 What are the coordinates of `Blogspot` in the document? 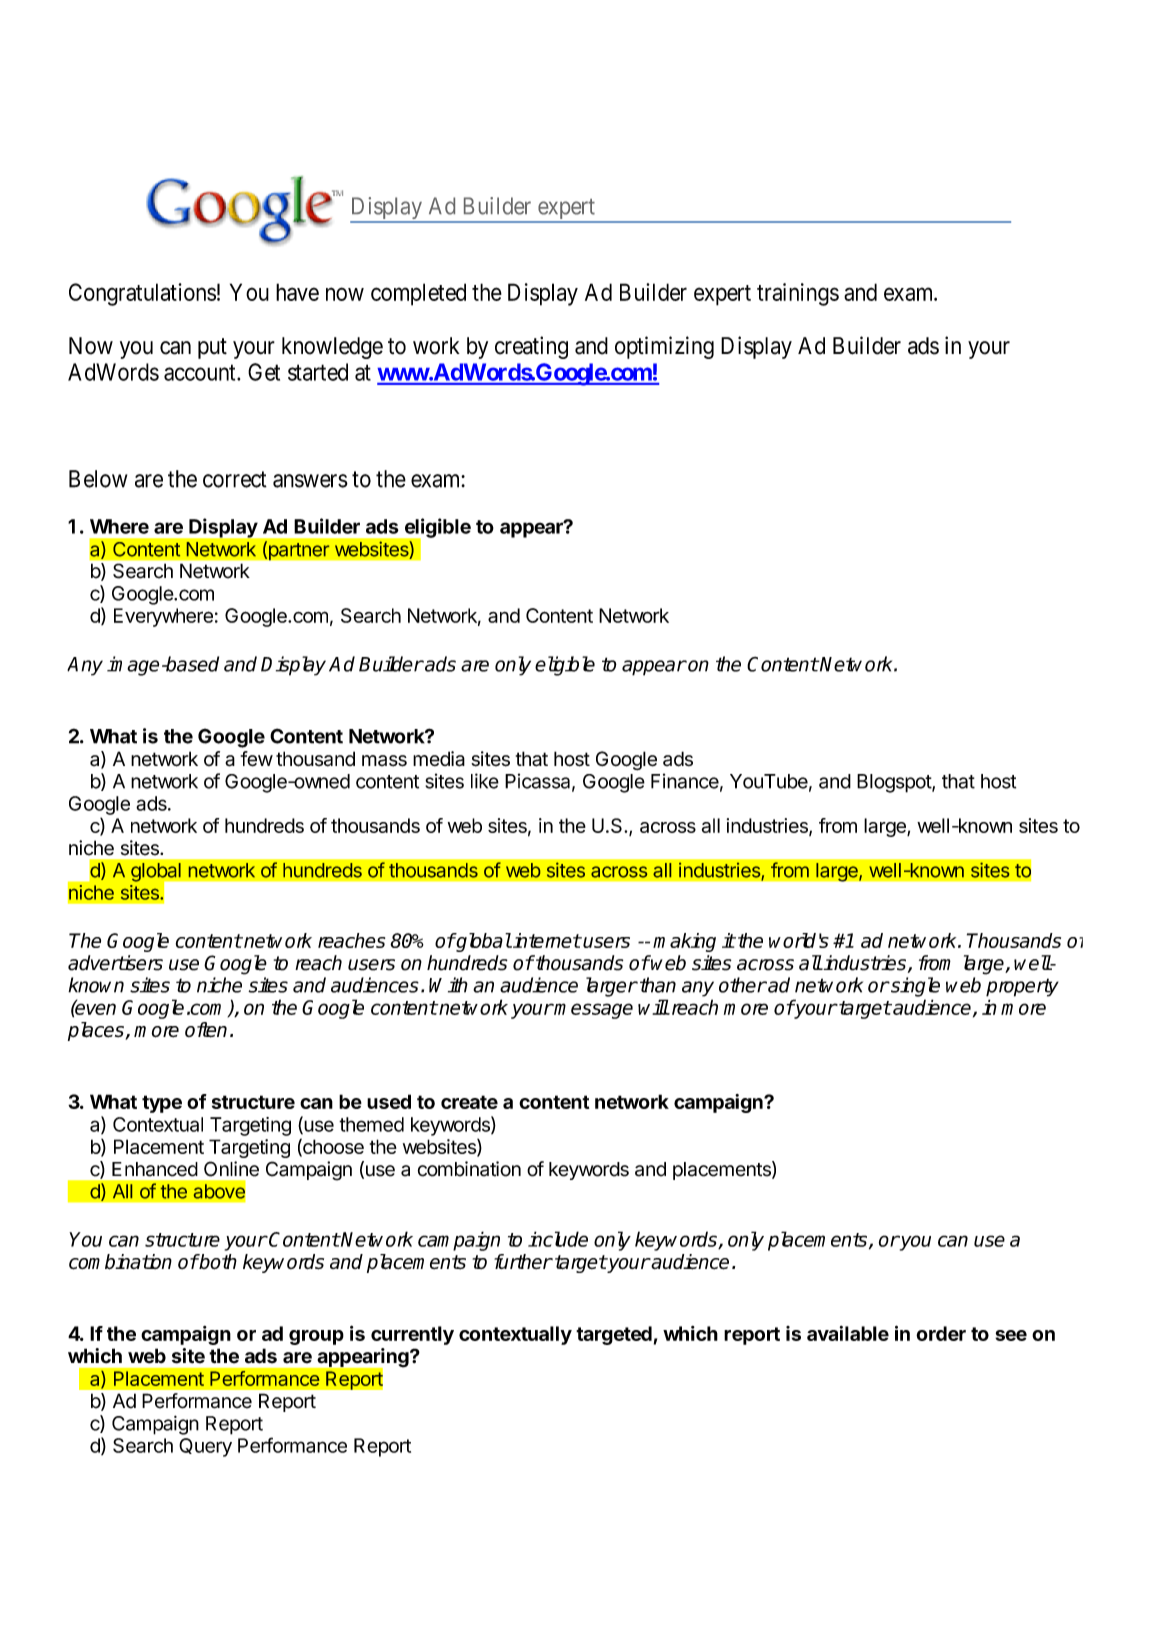 It's located at (895, 783).
